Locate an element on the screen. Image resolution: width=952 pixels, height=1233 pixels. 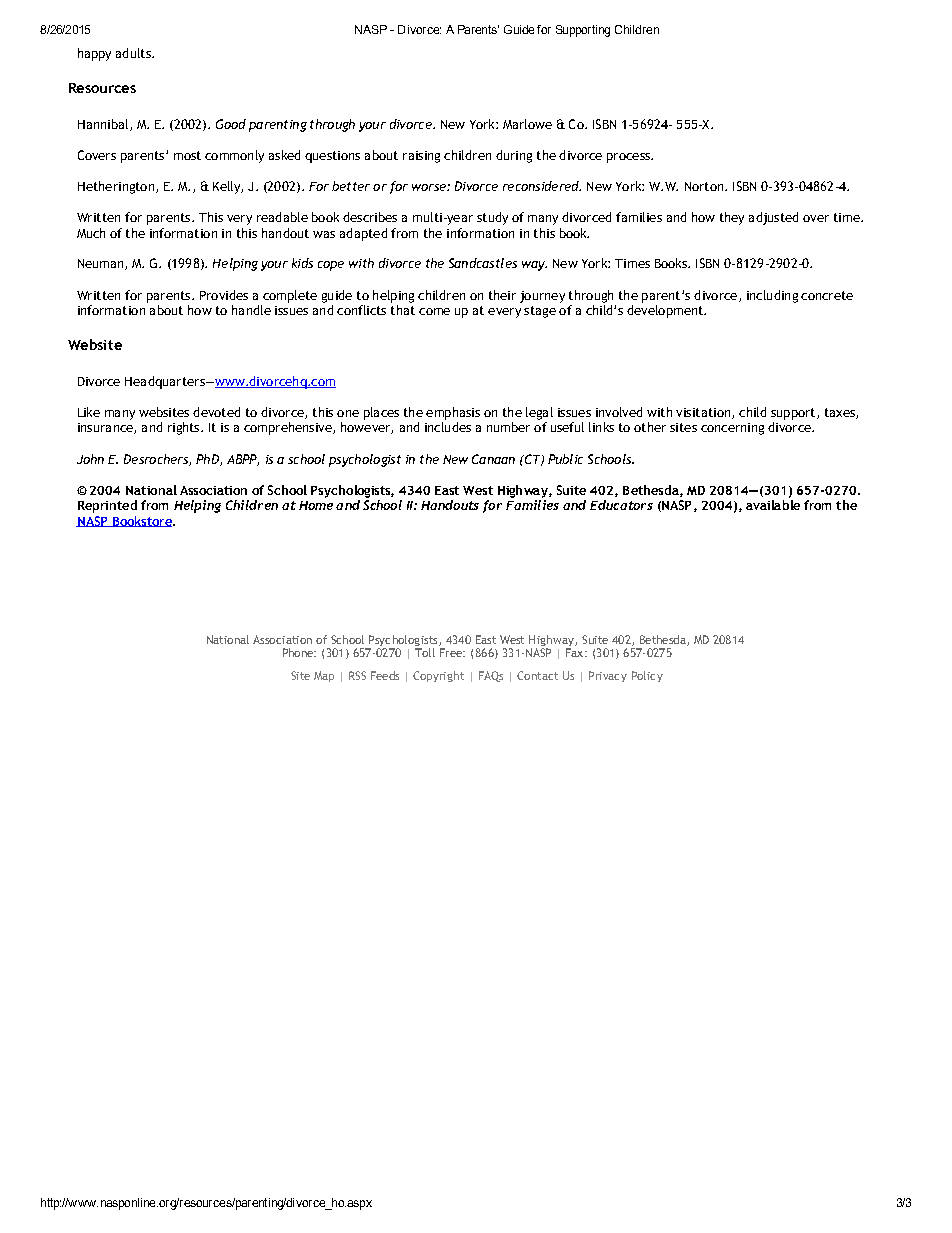
devoted is located at coordinates (216, 412).
